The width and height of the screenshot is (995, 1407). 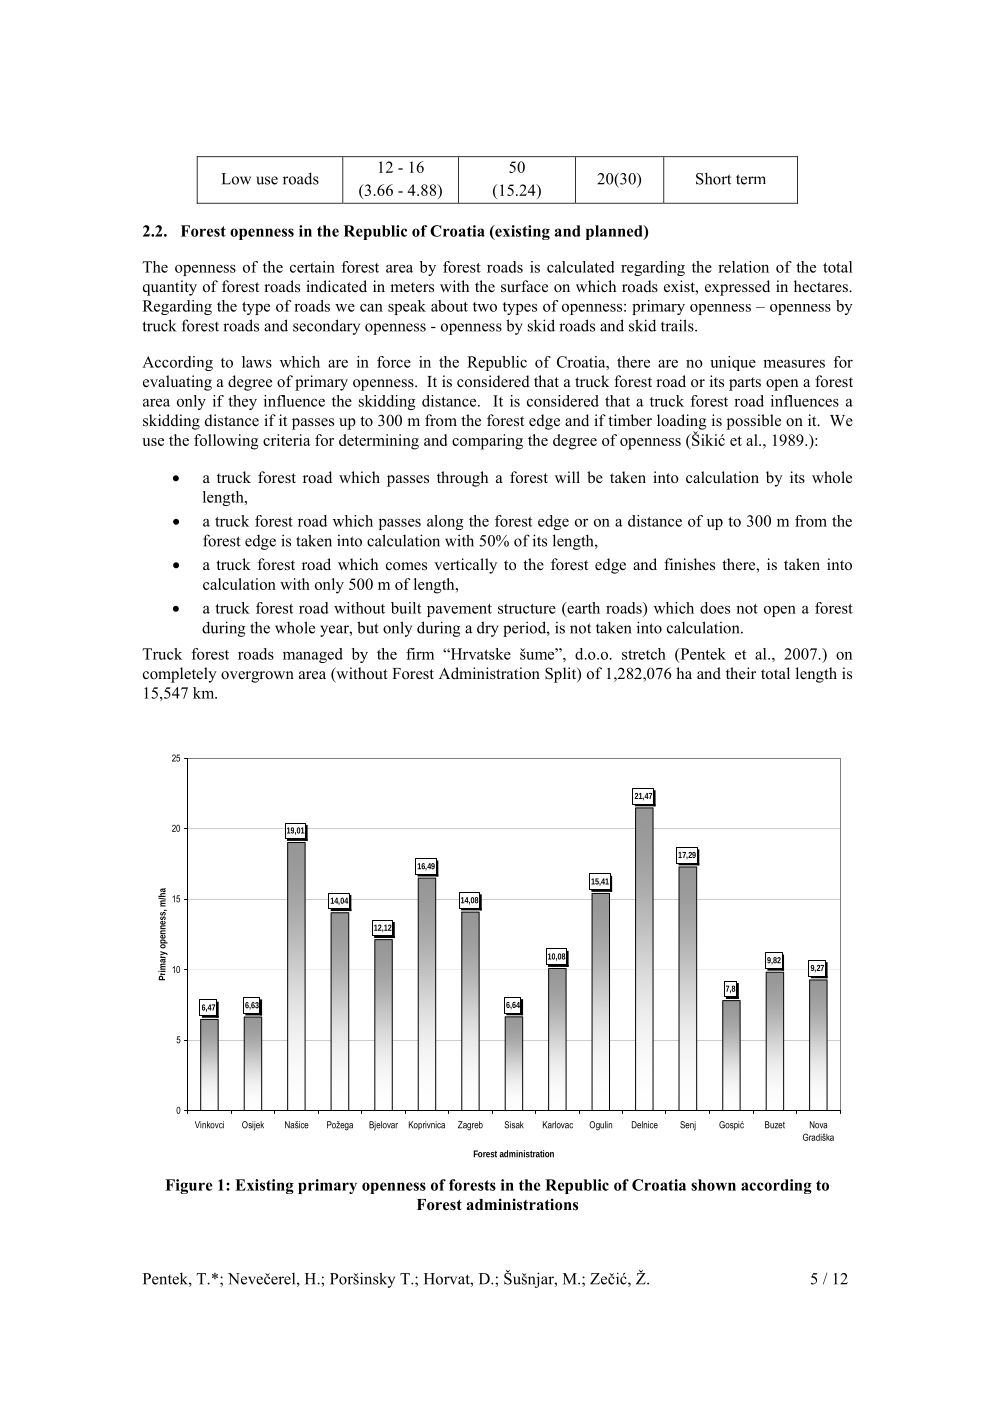 What do you see at coordinates (445, 522) in the screenshot?
I see `along` at bounding box center [445, 522].
